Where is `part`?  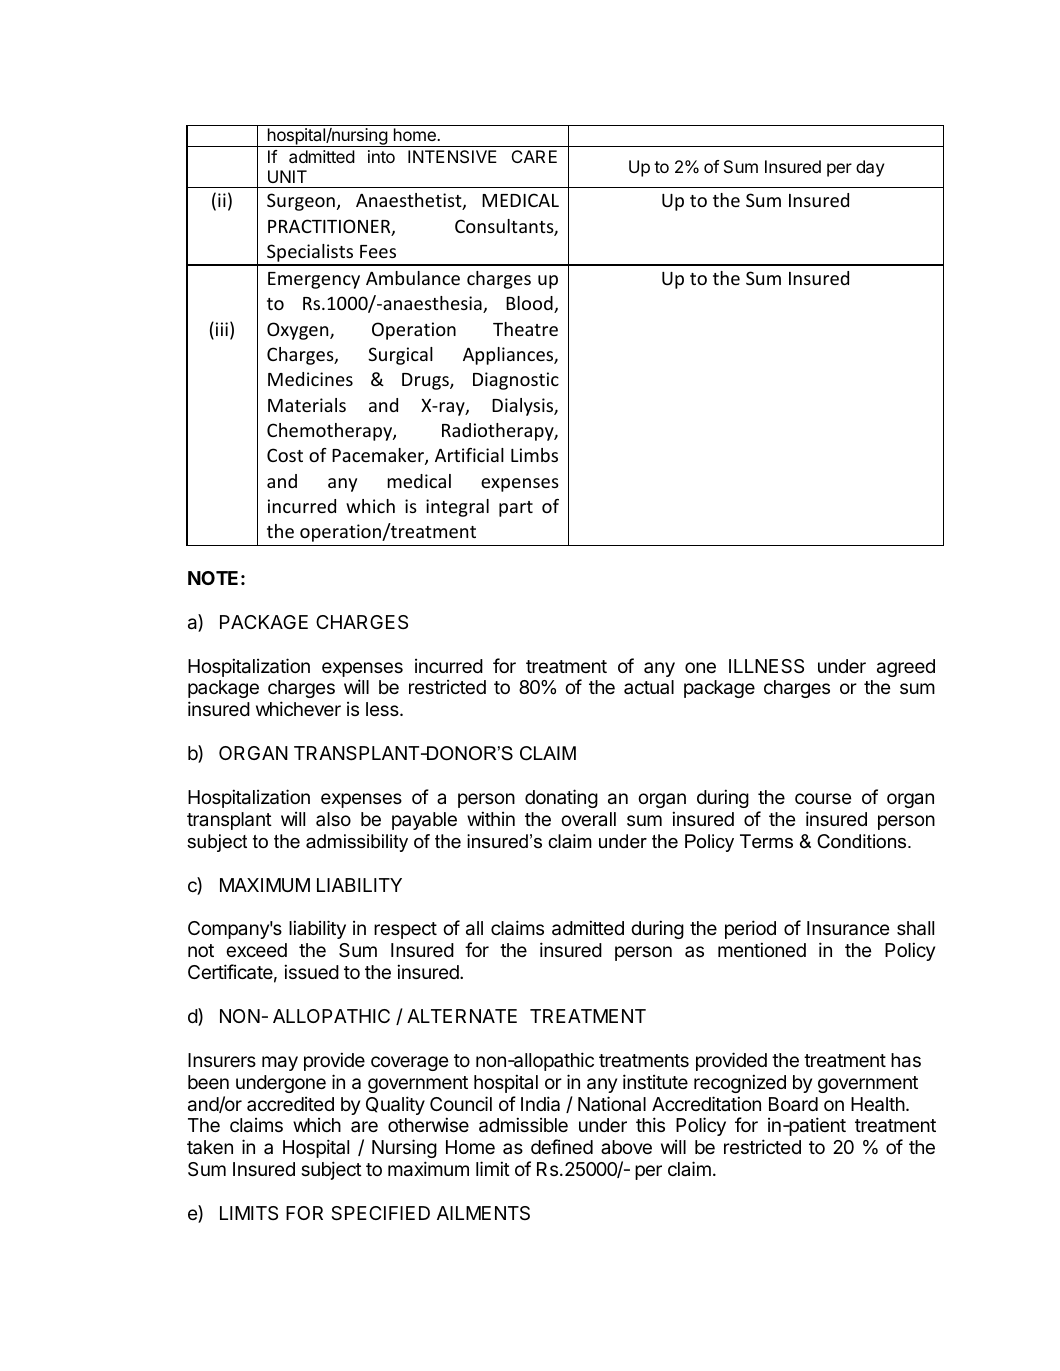 part is located at coordinates (516, 509).
